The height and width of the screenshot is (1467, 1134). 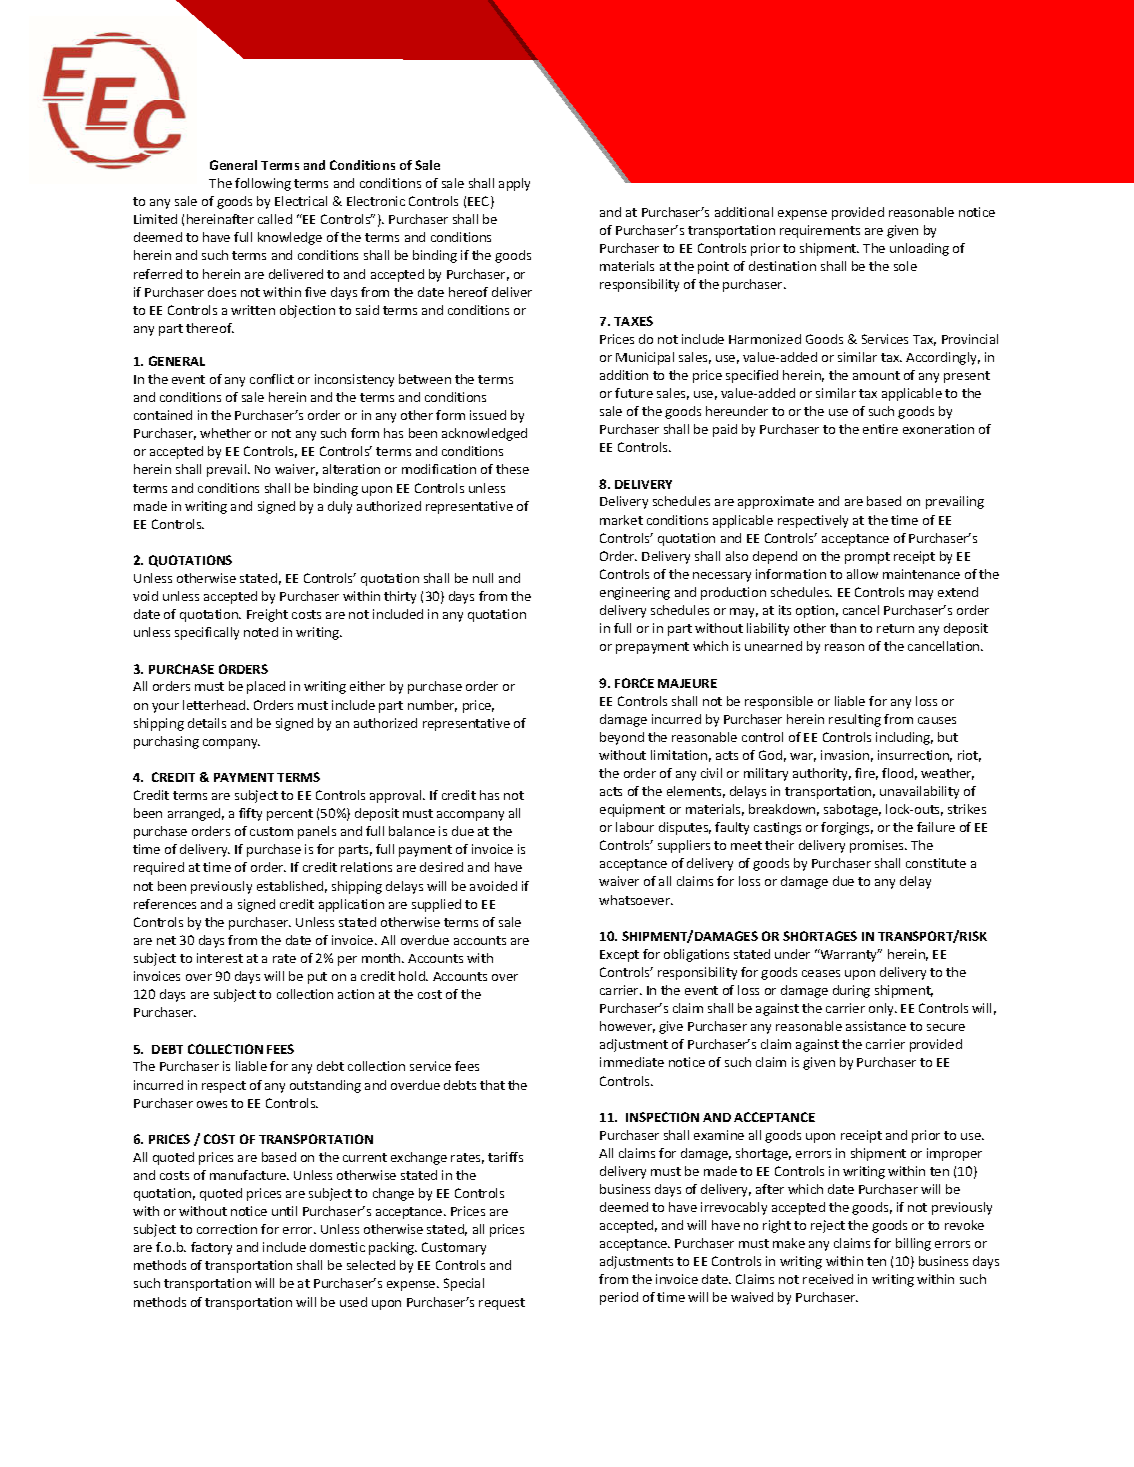 What do you see at coordinates (622, 738) in the screenshot?
I see `beyond` at bounding box center [622, 738].
